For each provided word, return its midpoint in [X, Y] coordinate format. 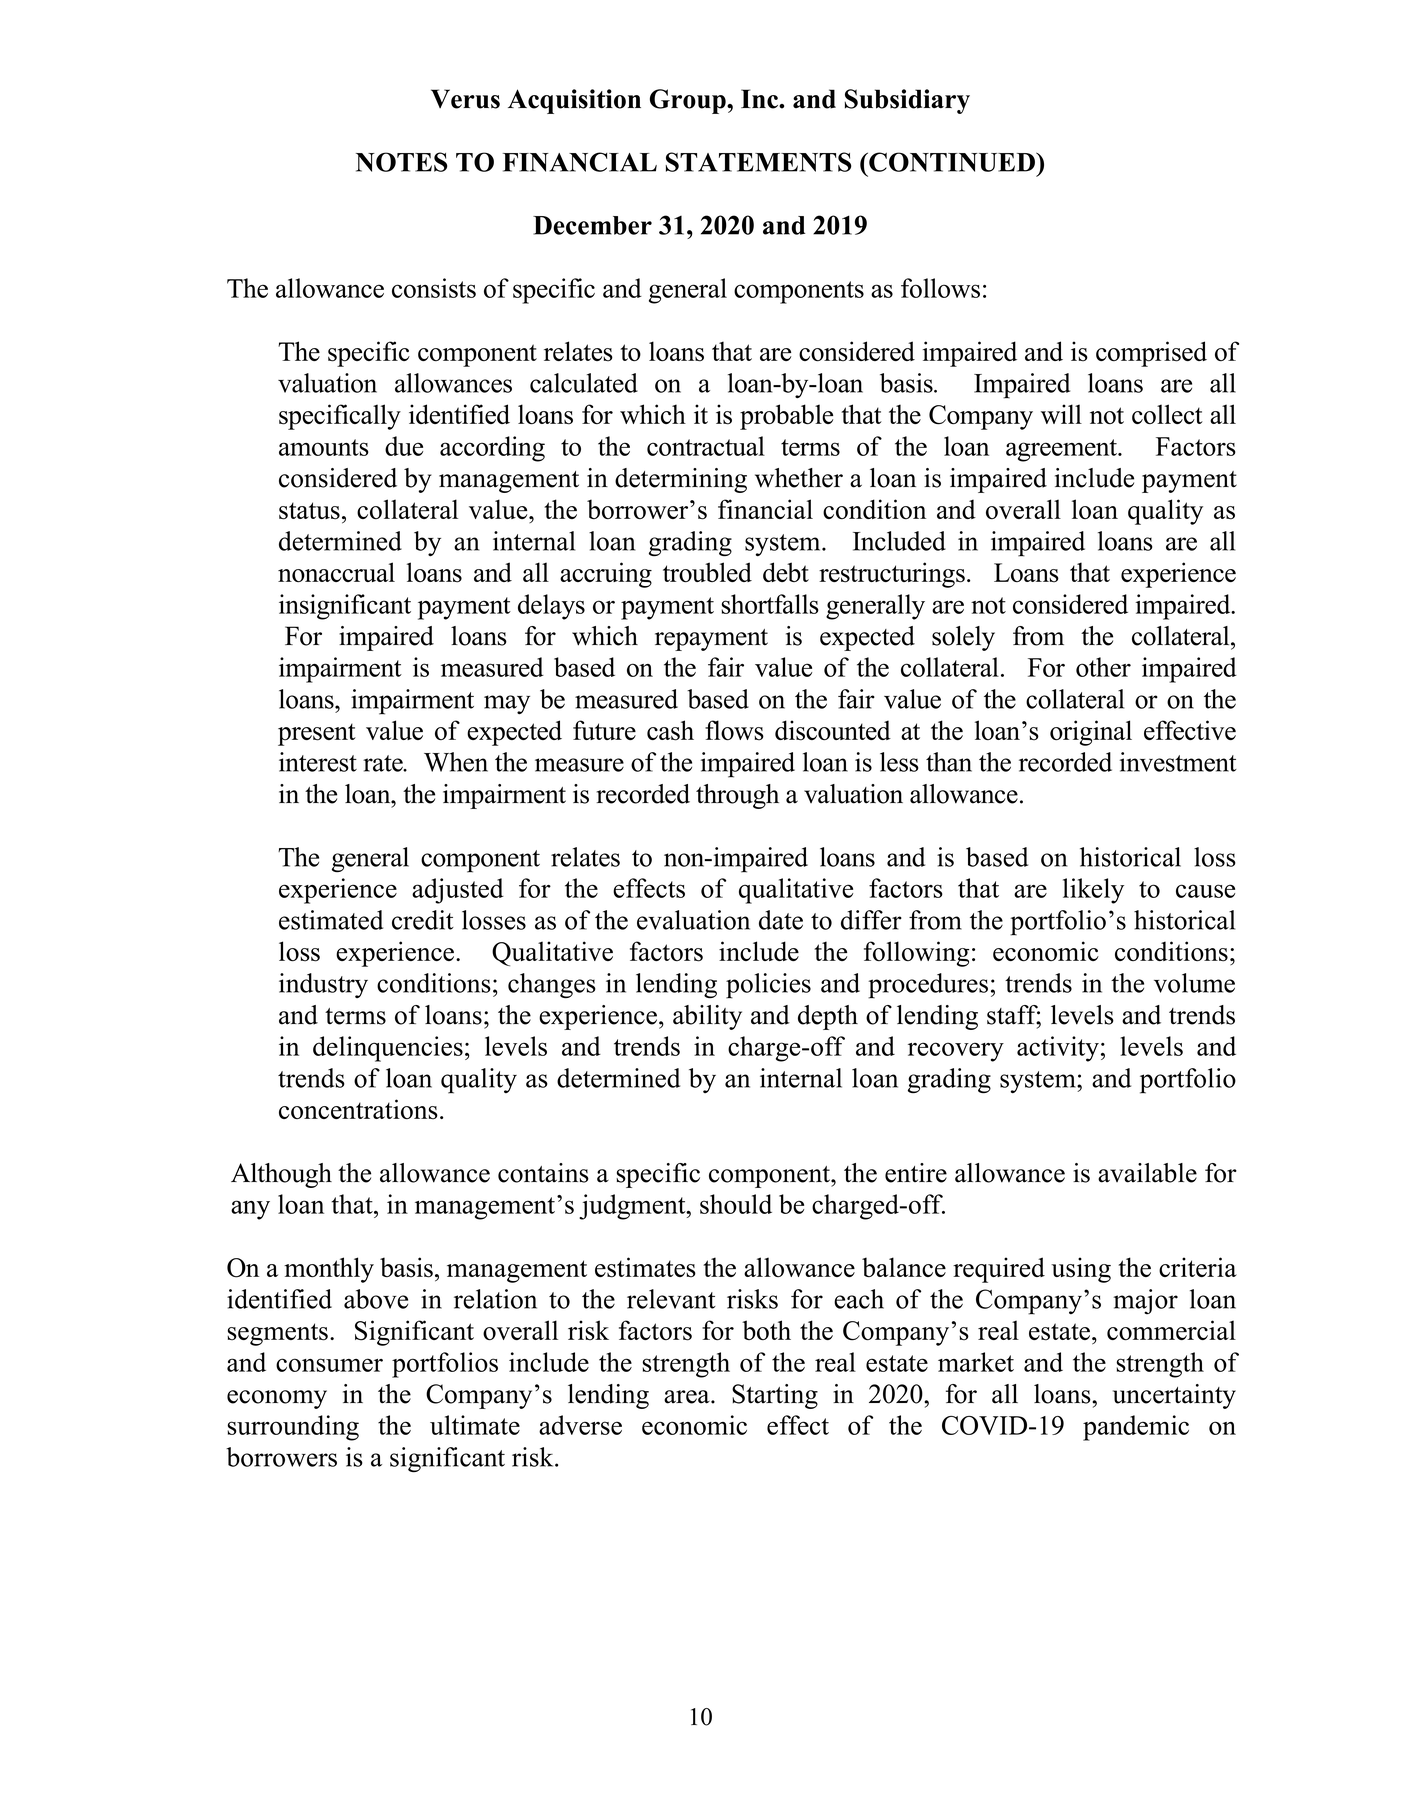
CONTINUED [952, 162]
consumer [329, 1365]
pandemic [1136, 1428]
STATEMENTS [758, 162]
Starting [775, 1396]
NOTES [401, 162]
